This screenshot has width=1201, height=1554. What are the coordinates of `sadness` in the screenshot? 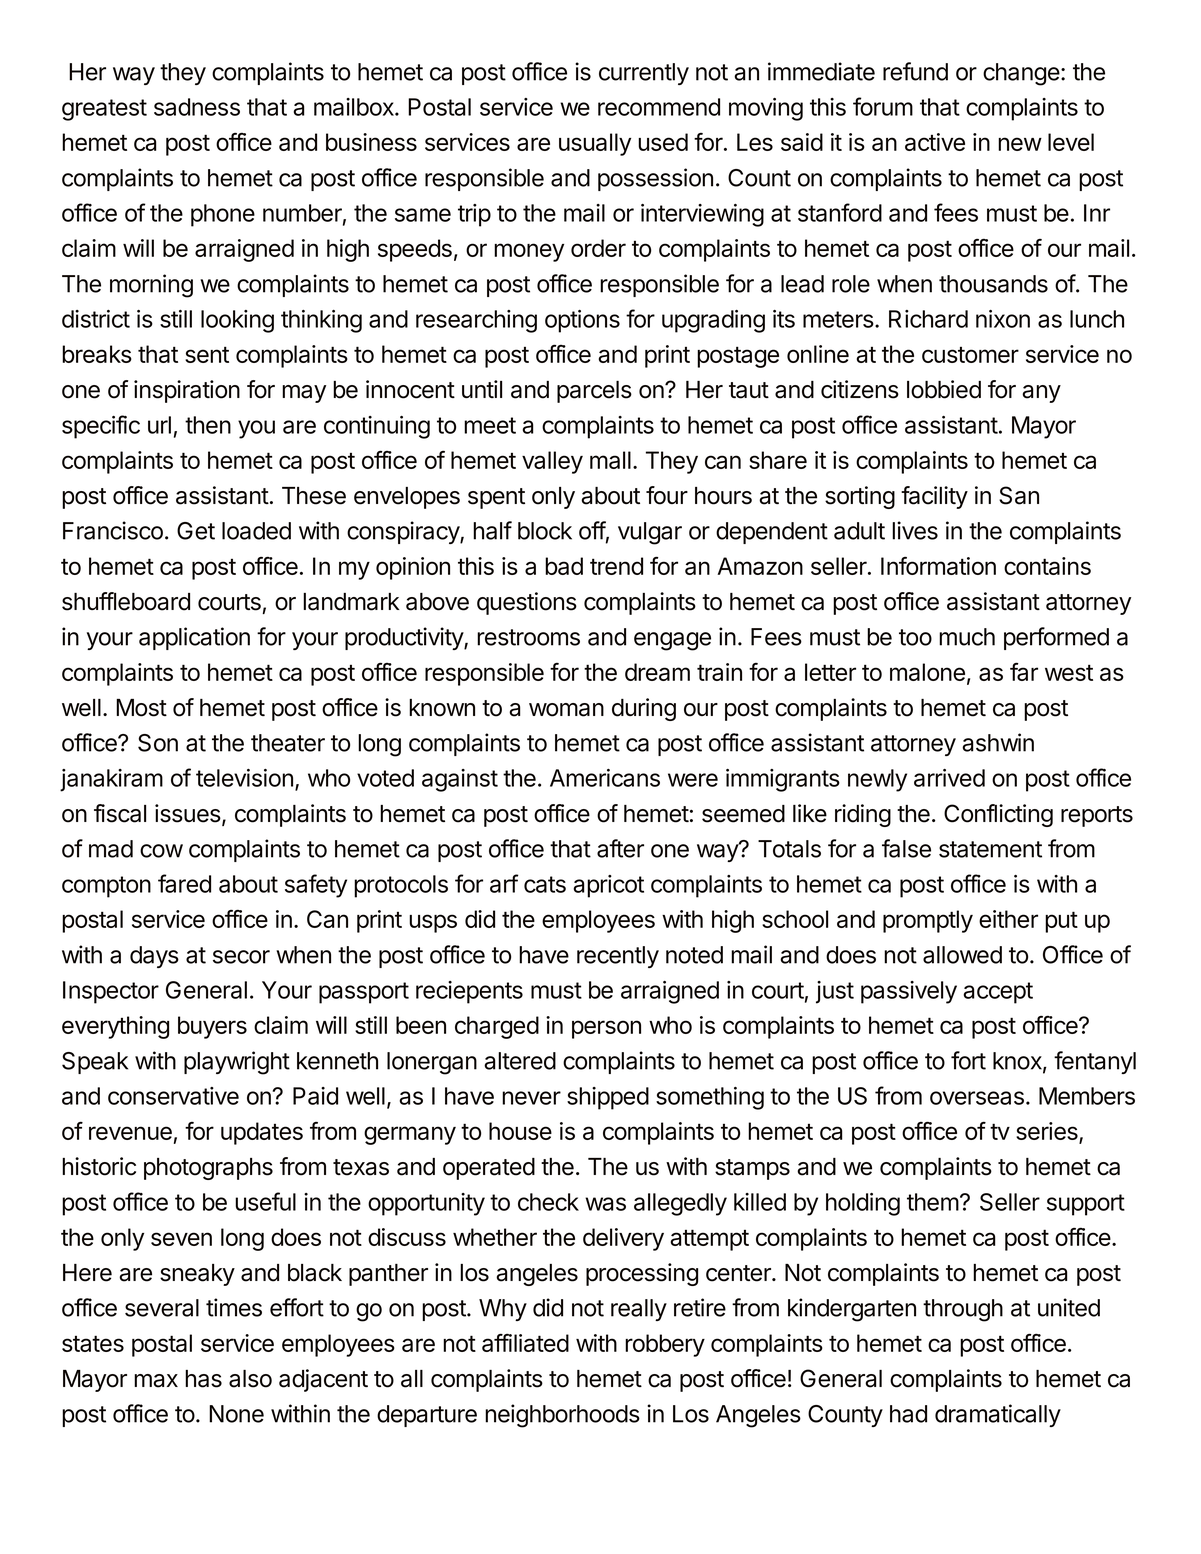 It's located at (197, 107).
